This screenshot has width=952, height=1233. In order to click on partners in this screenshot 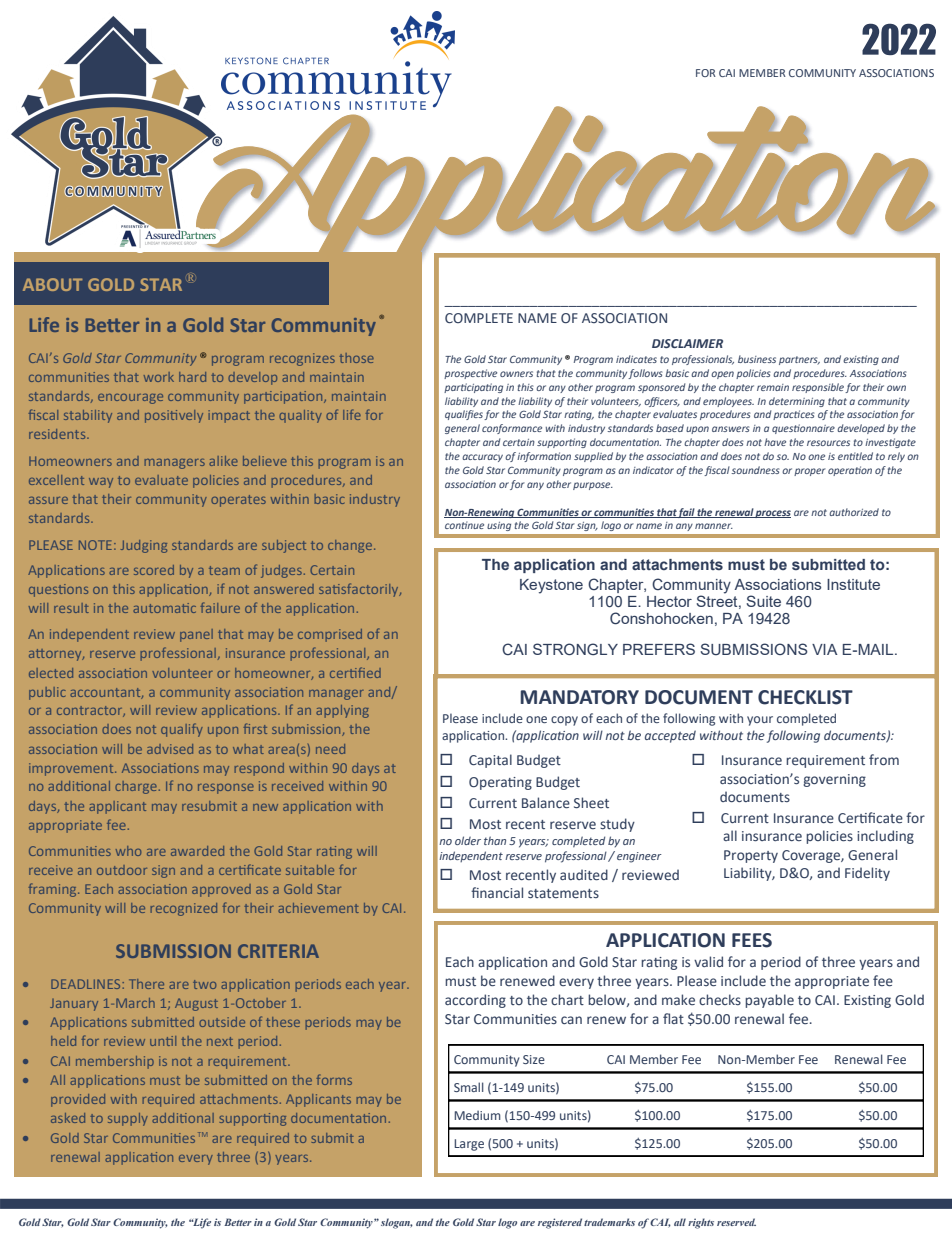, I will do `click(799, 360)`.
